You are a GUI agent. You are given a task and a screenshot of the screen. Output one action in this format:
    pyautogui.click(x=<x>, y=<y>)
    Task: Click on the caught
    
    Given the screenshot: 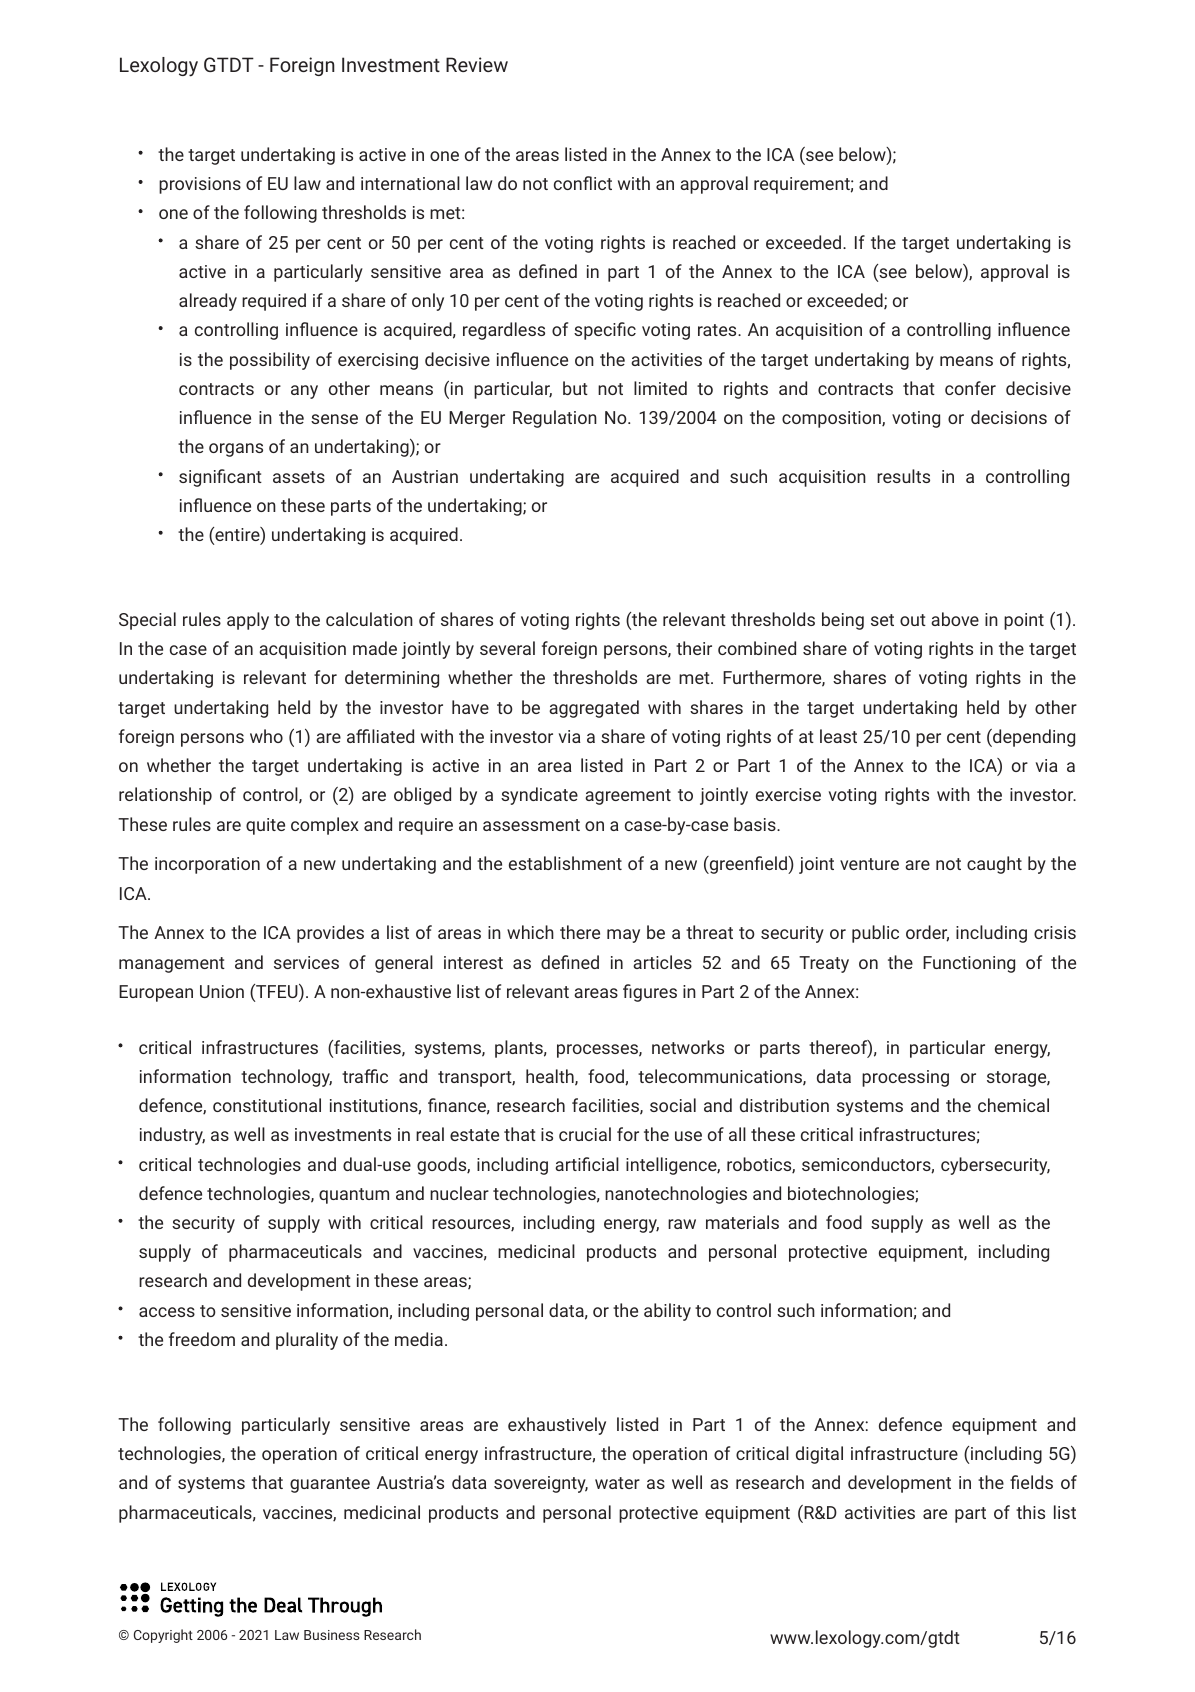 What is the action you would take?
    pyautogui.click(x=994, y=865)
